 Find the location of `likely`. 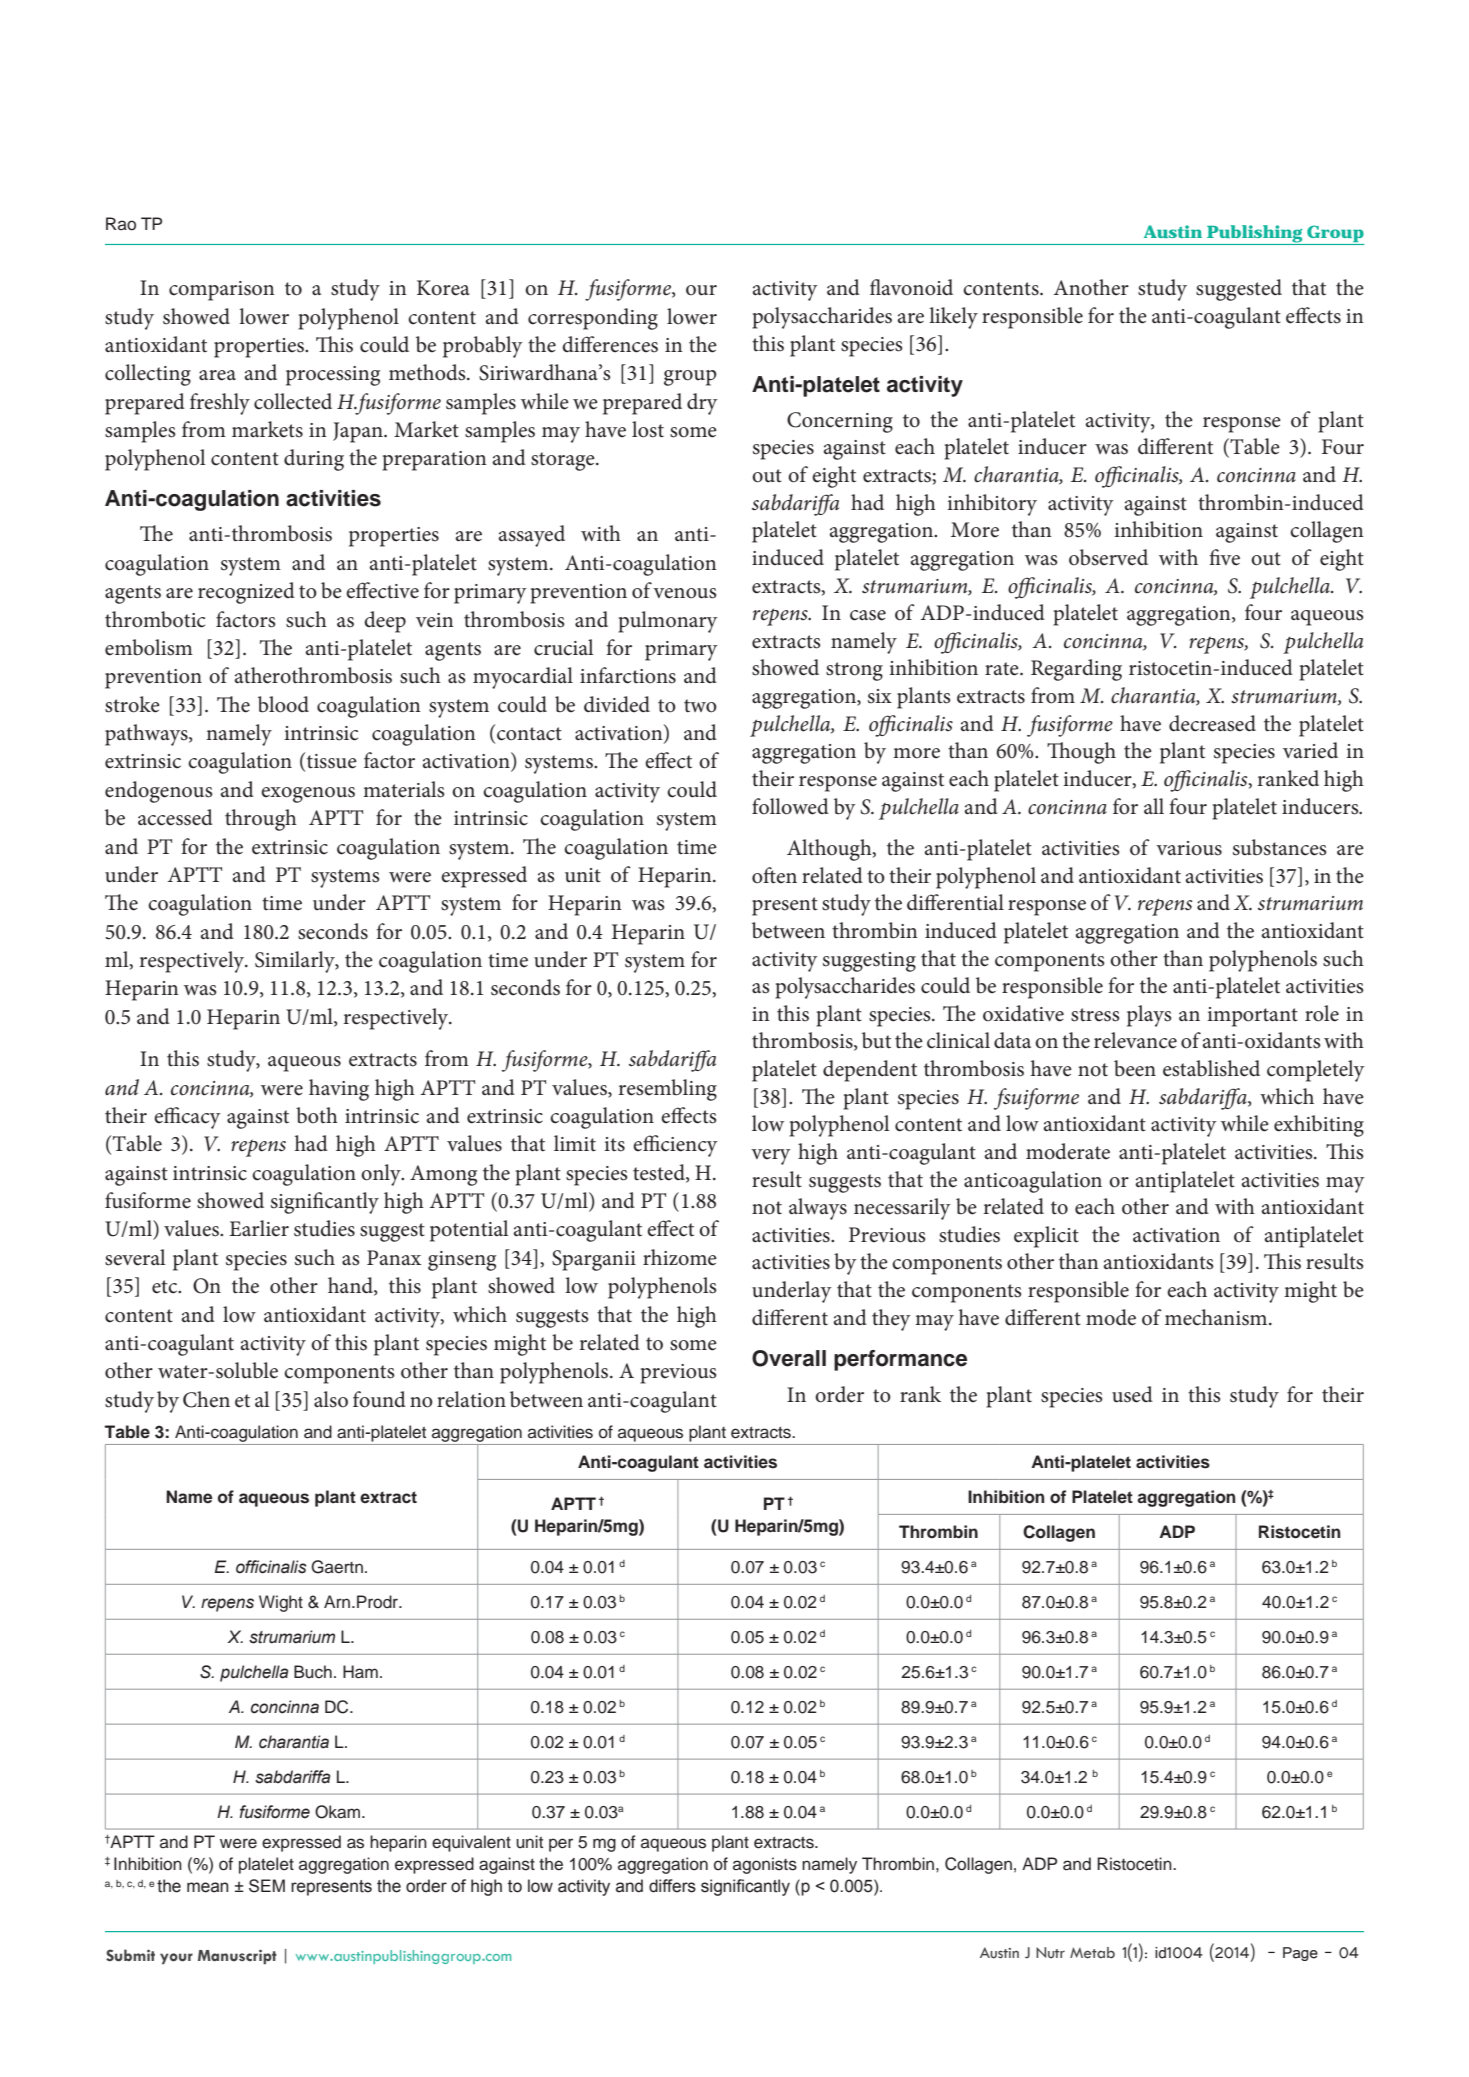

likely is located at coordinates (953, 318).
